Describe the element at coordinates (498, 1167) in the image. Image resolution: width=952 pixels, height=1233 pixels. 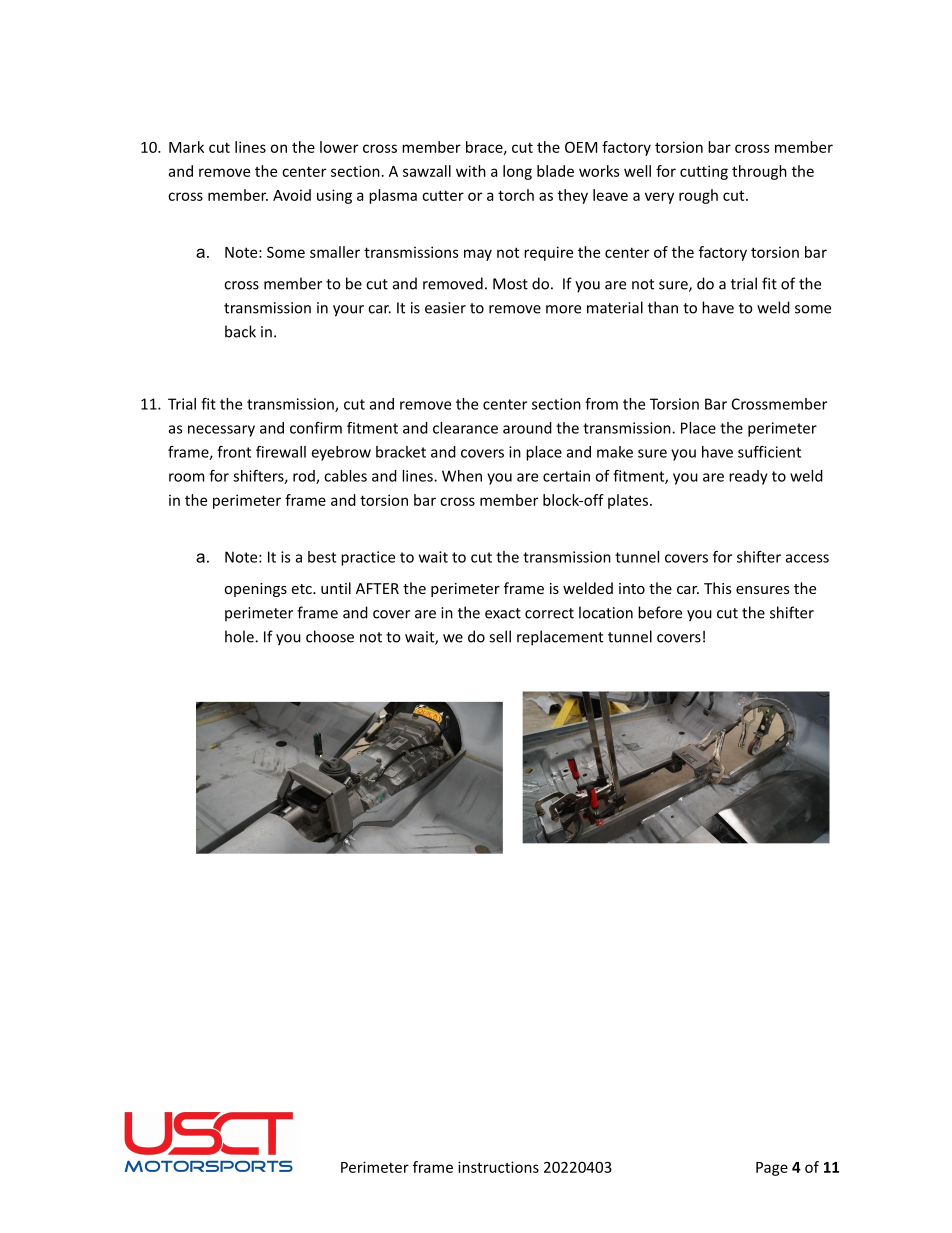
I see `instructions` at that location.
